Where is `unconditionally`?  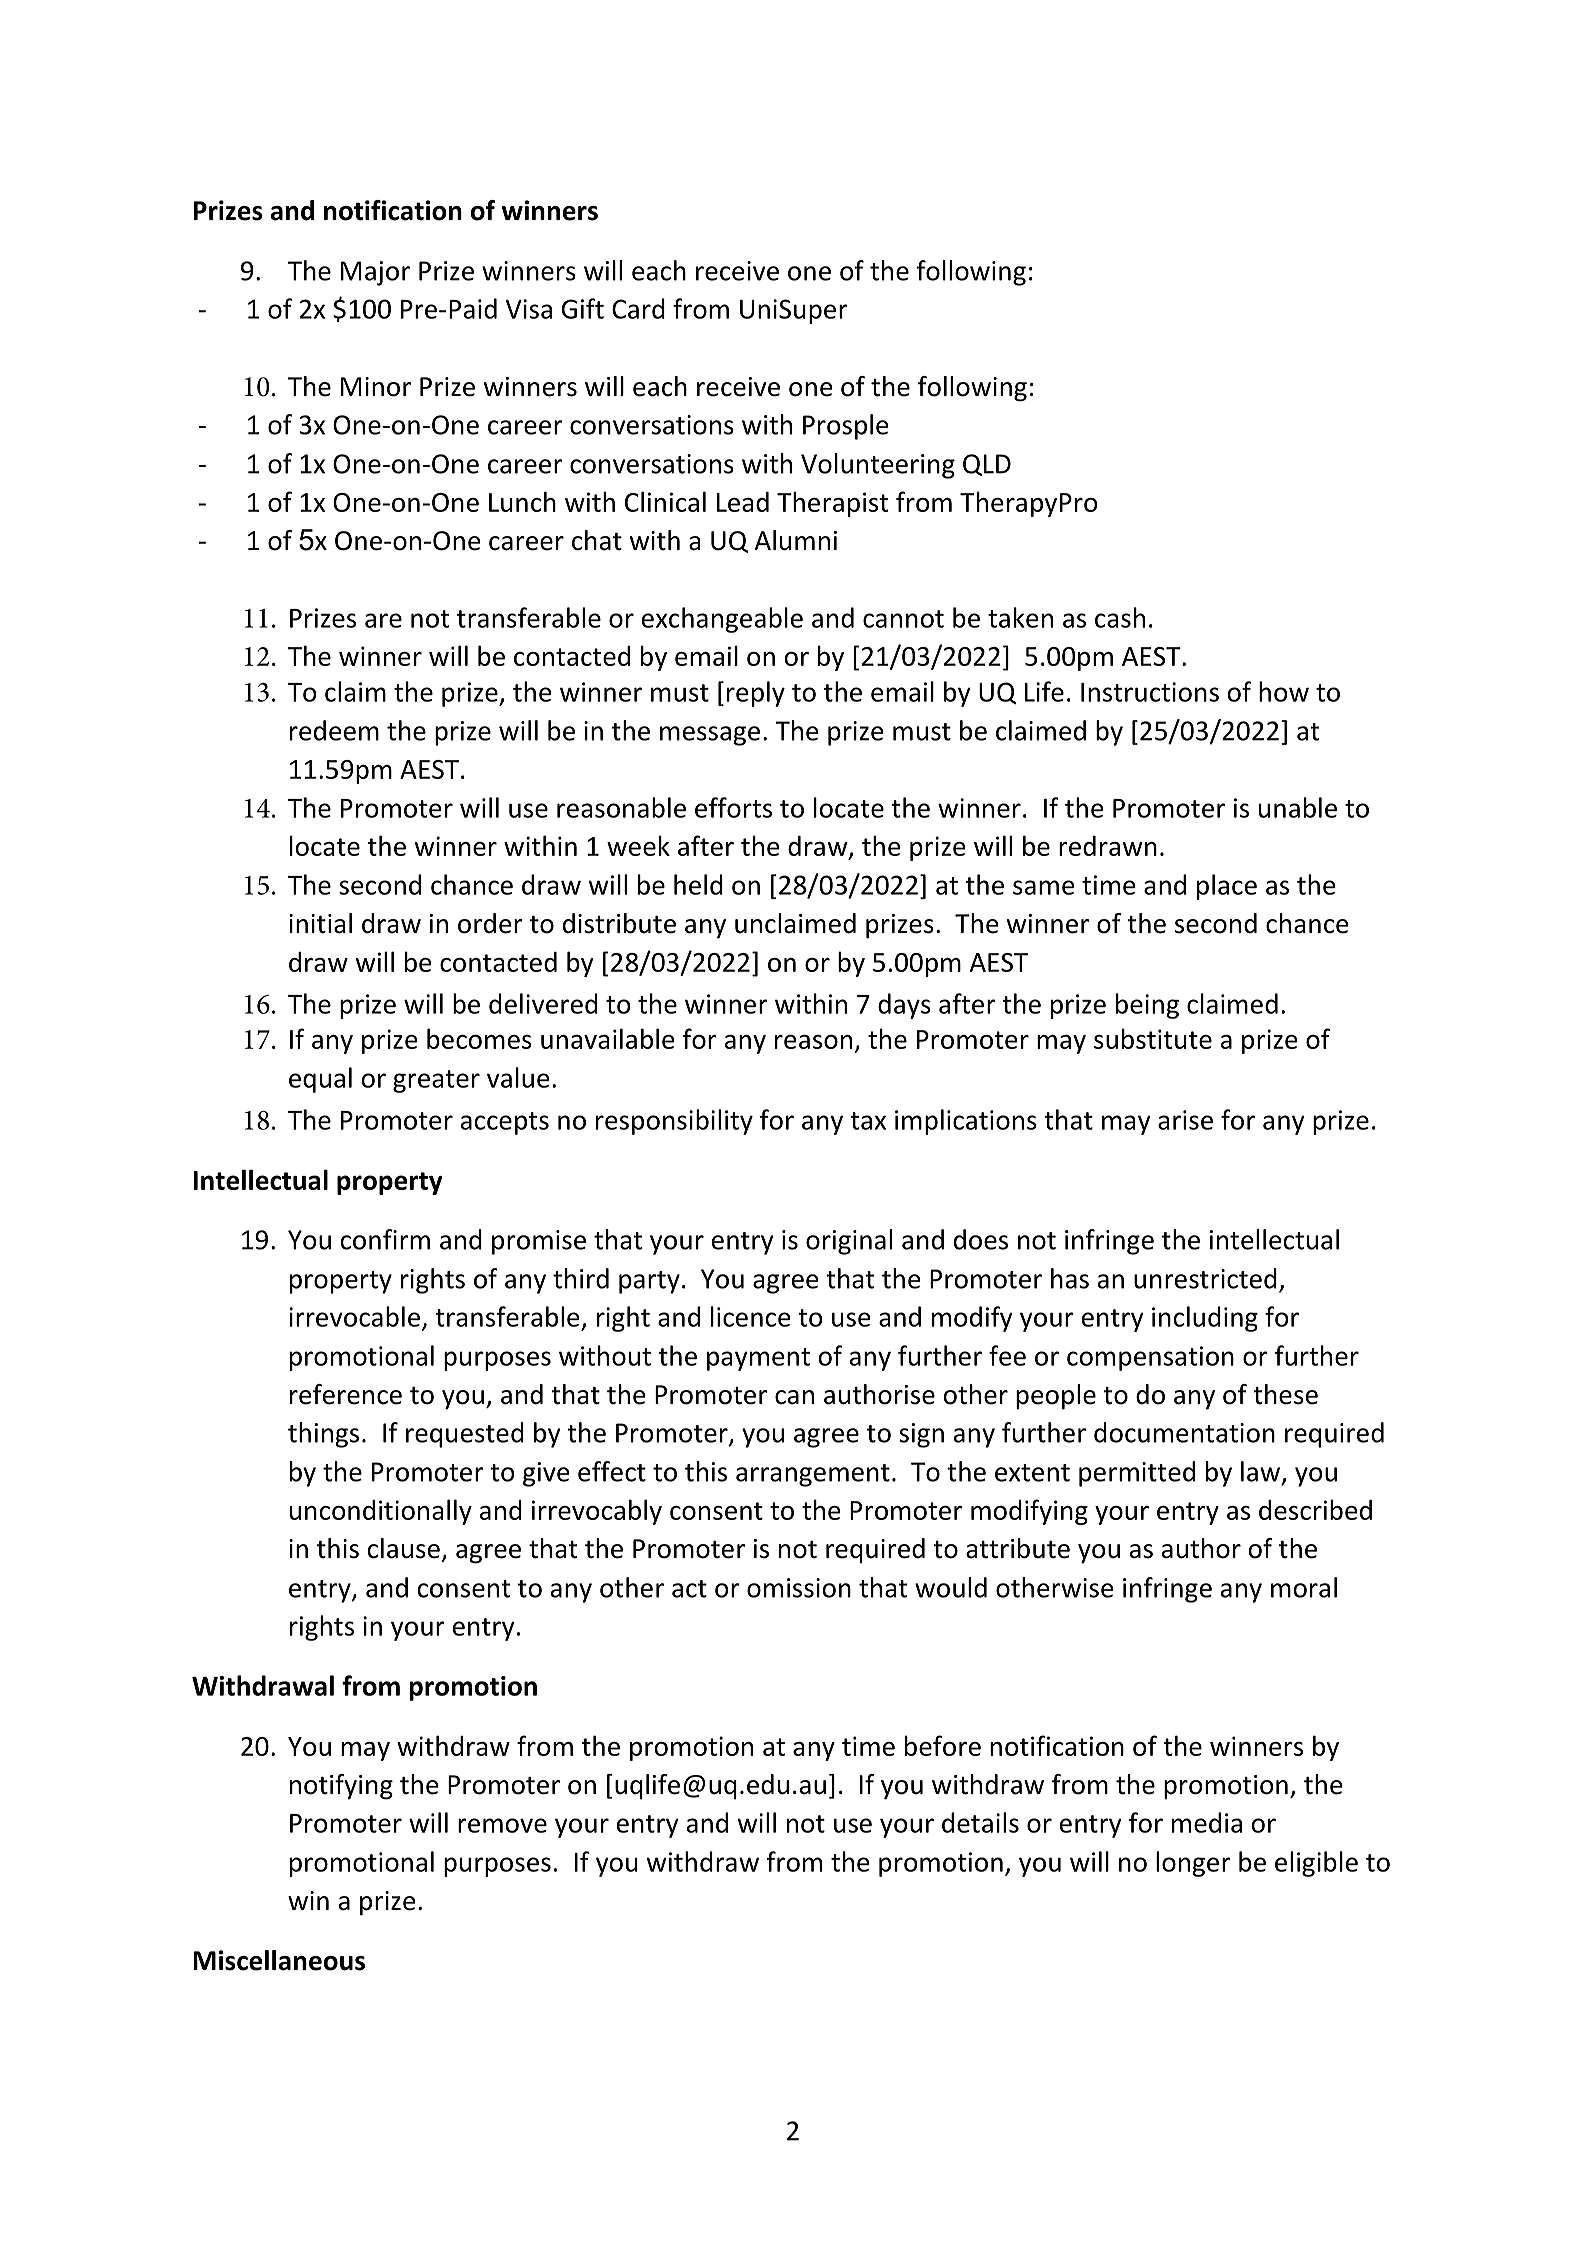
unconditionally is located at coordinates (381, 1512).
